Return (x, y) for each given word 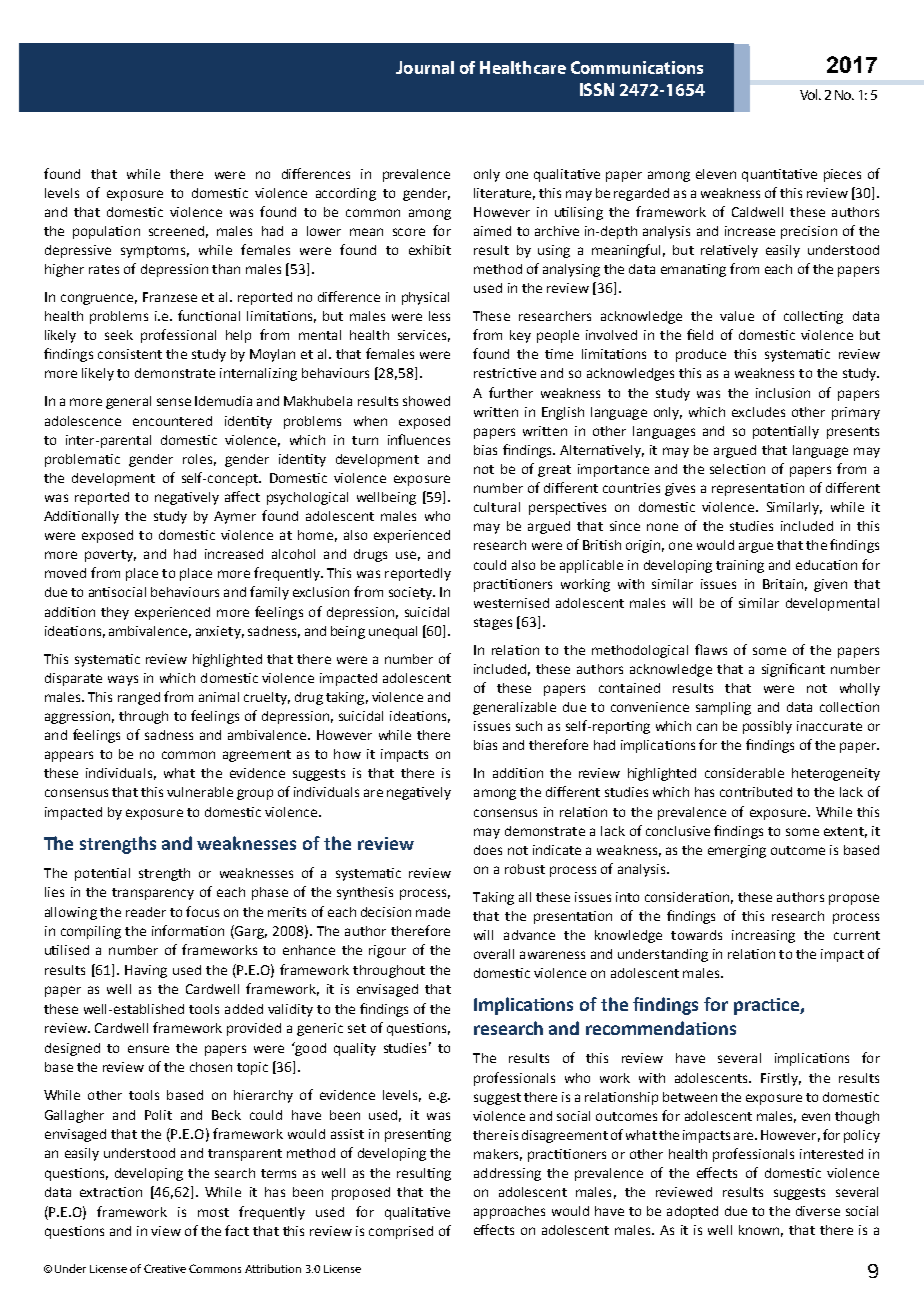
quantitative (779, 175)
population (106, 232)
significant (793, 670)
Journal (425, 67)
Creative (165, 1268)
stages (493, 624)
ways (123, 680)
